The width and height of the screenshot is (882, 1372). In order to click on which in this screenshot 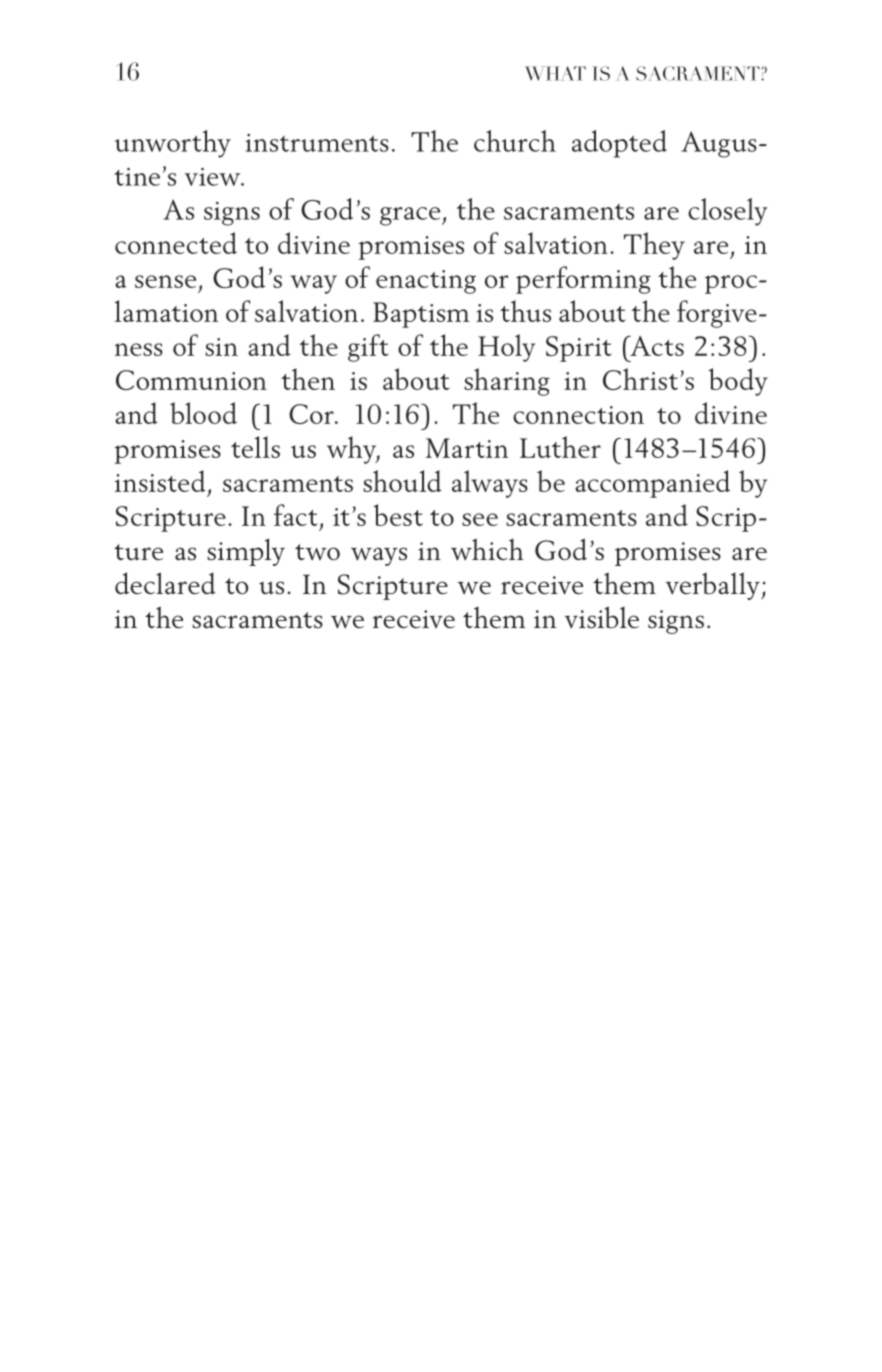, I will do `click(487, 549)`.
